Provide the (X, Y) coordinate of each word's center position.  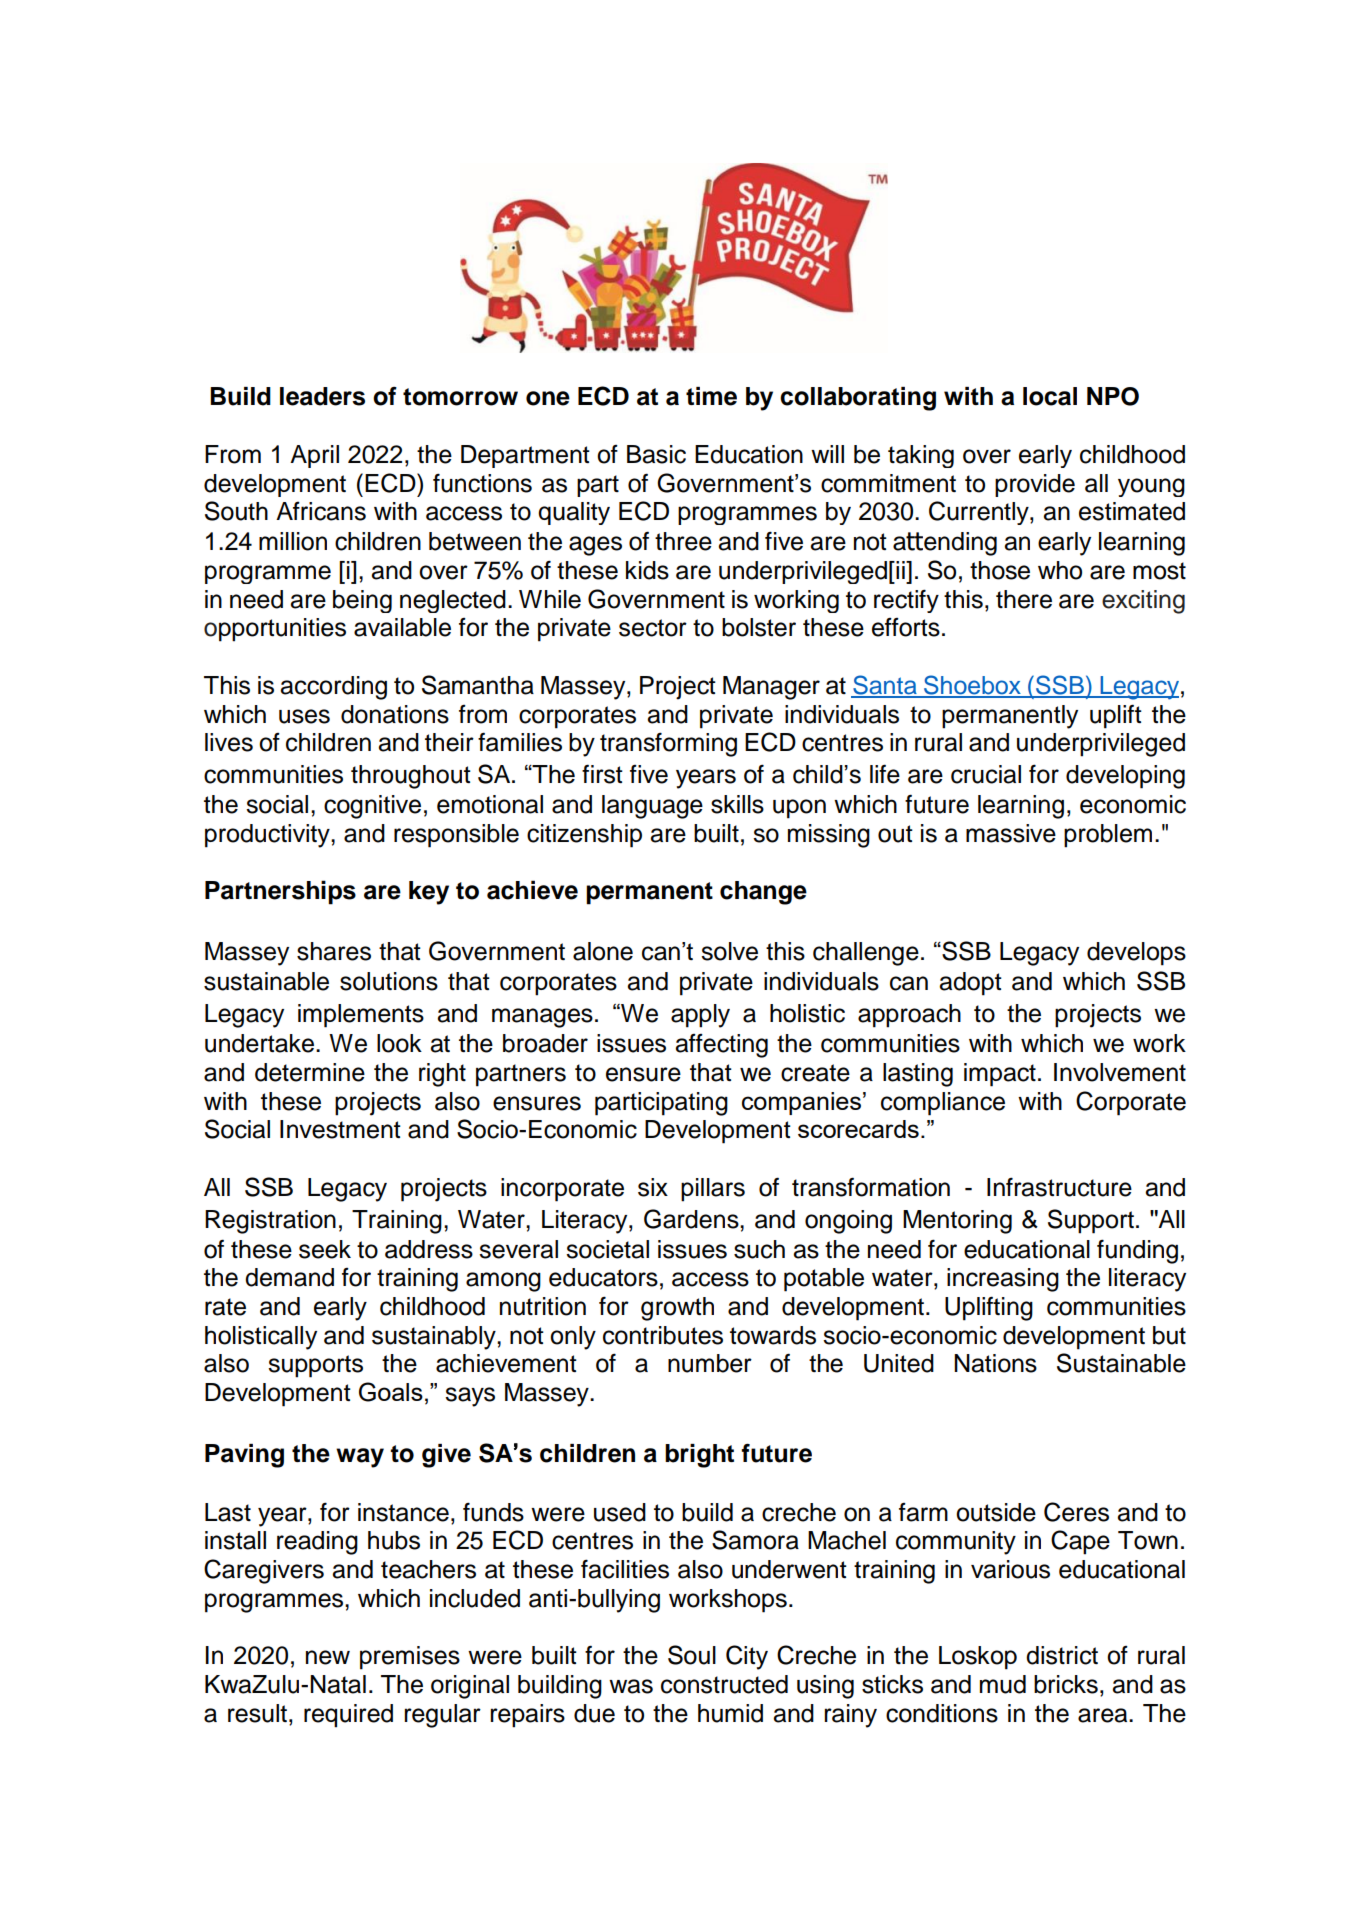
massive (1011, 833)
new (328, 1657)
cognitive (372, 807)
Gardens (692, 1219)
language (652, 807)
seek (325, 1249)
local (1050, 396)
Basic (656, 454)
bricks (1066, 1684)
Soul (692, 1655)
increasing (1003, 1280)
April (314, 456)
